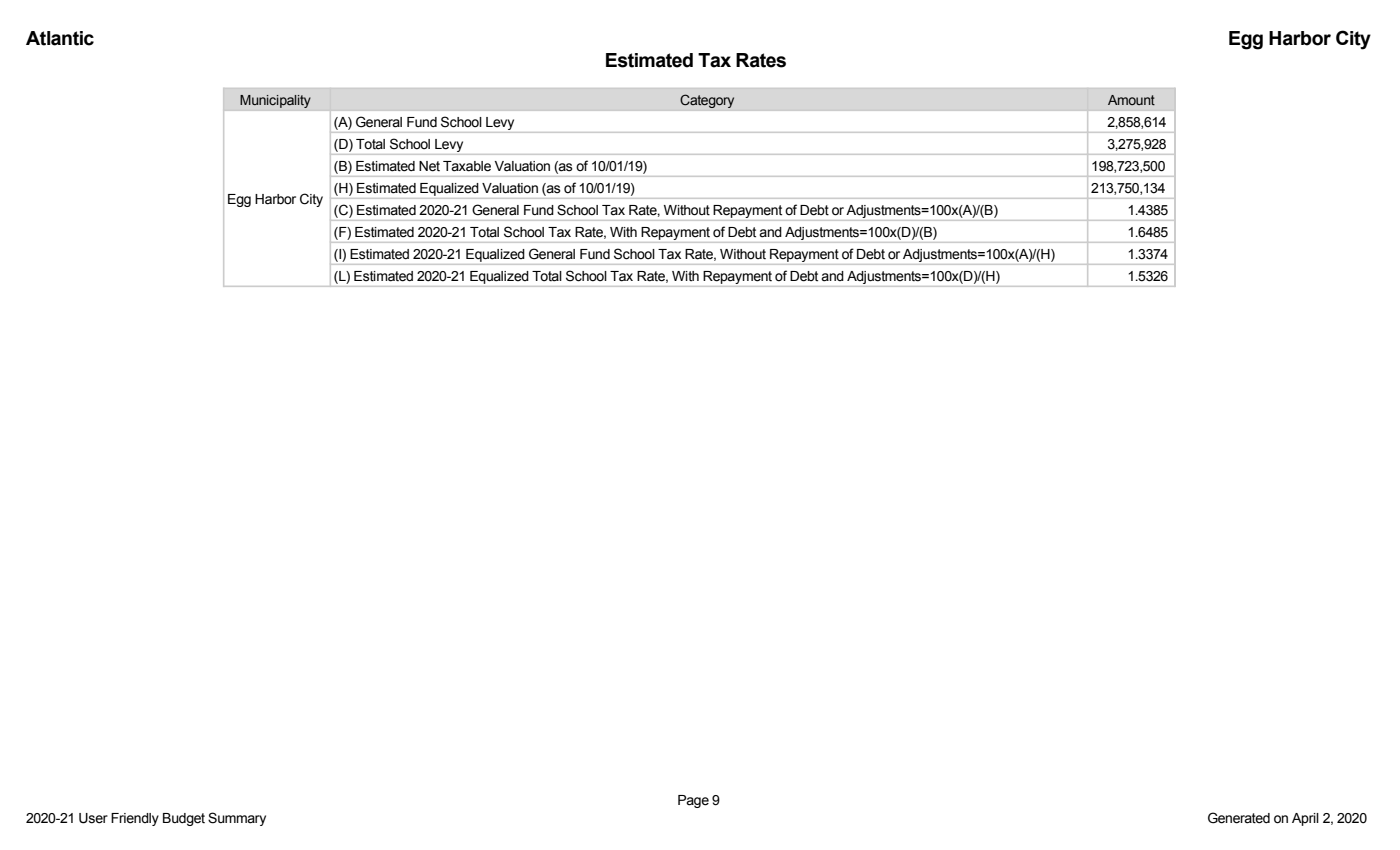 Image resolution: width=1400 pixels, height=850 pixels. I want to click on Summary, so click(237, 819).
